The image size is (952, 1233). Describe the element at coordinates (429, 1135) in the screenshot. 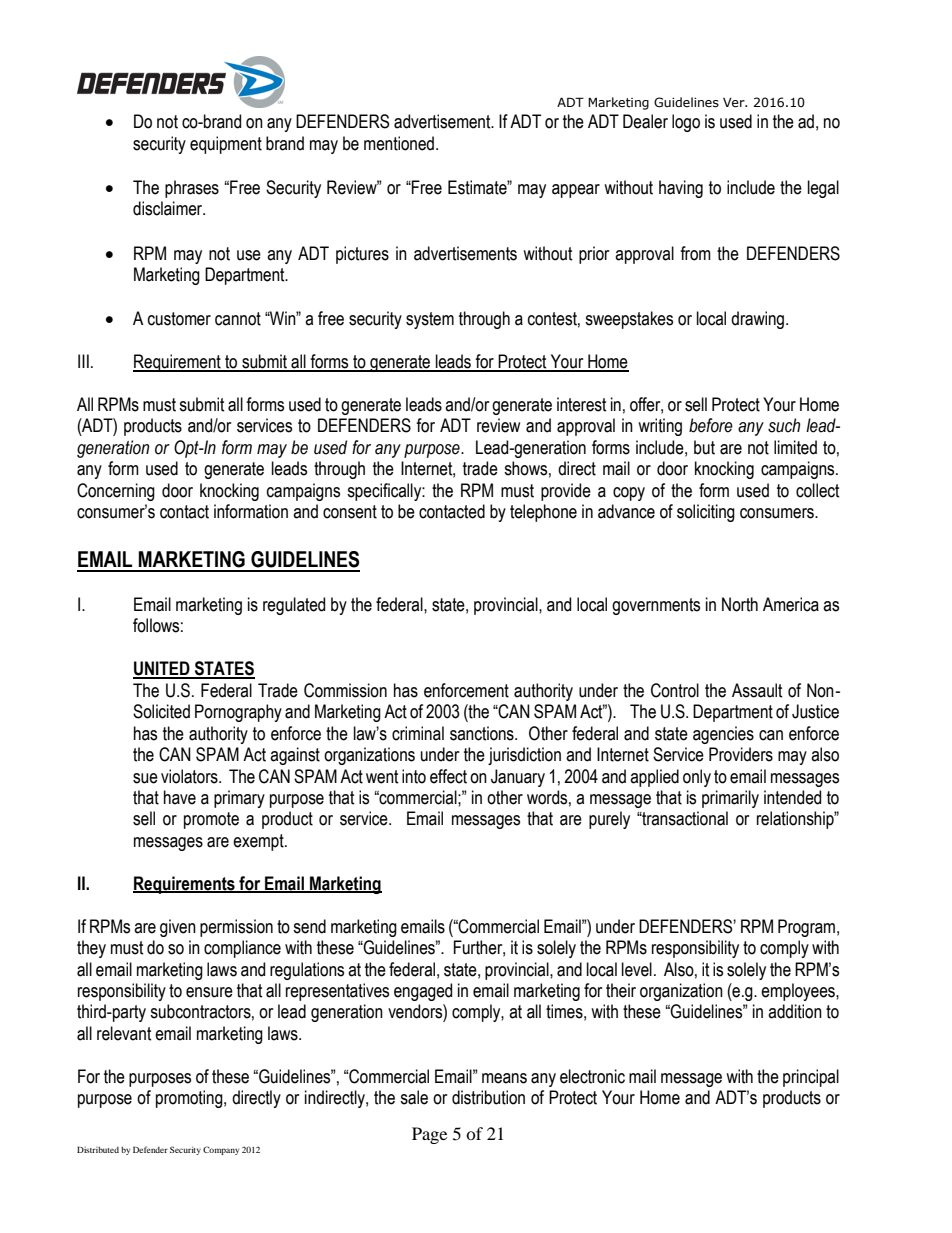

I see `Page` at that location.
